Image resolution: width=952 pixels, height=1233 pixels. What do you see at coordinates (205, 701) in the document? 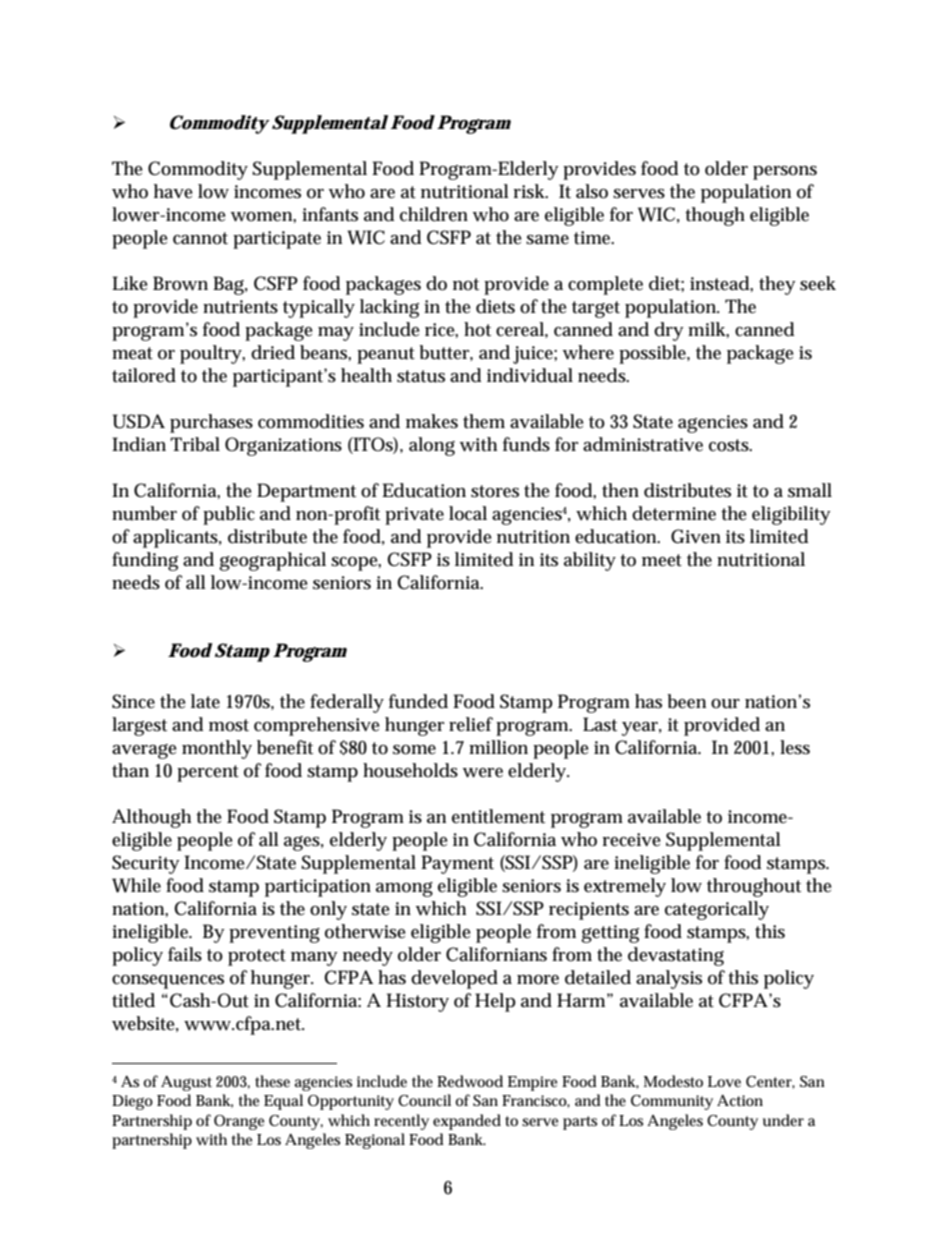
I see `late` at bounding box center [205, 701].
